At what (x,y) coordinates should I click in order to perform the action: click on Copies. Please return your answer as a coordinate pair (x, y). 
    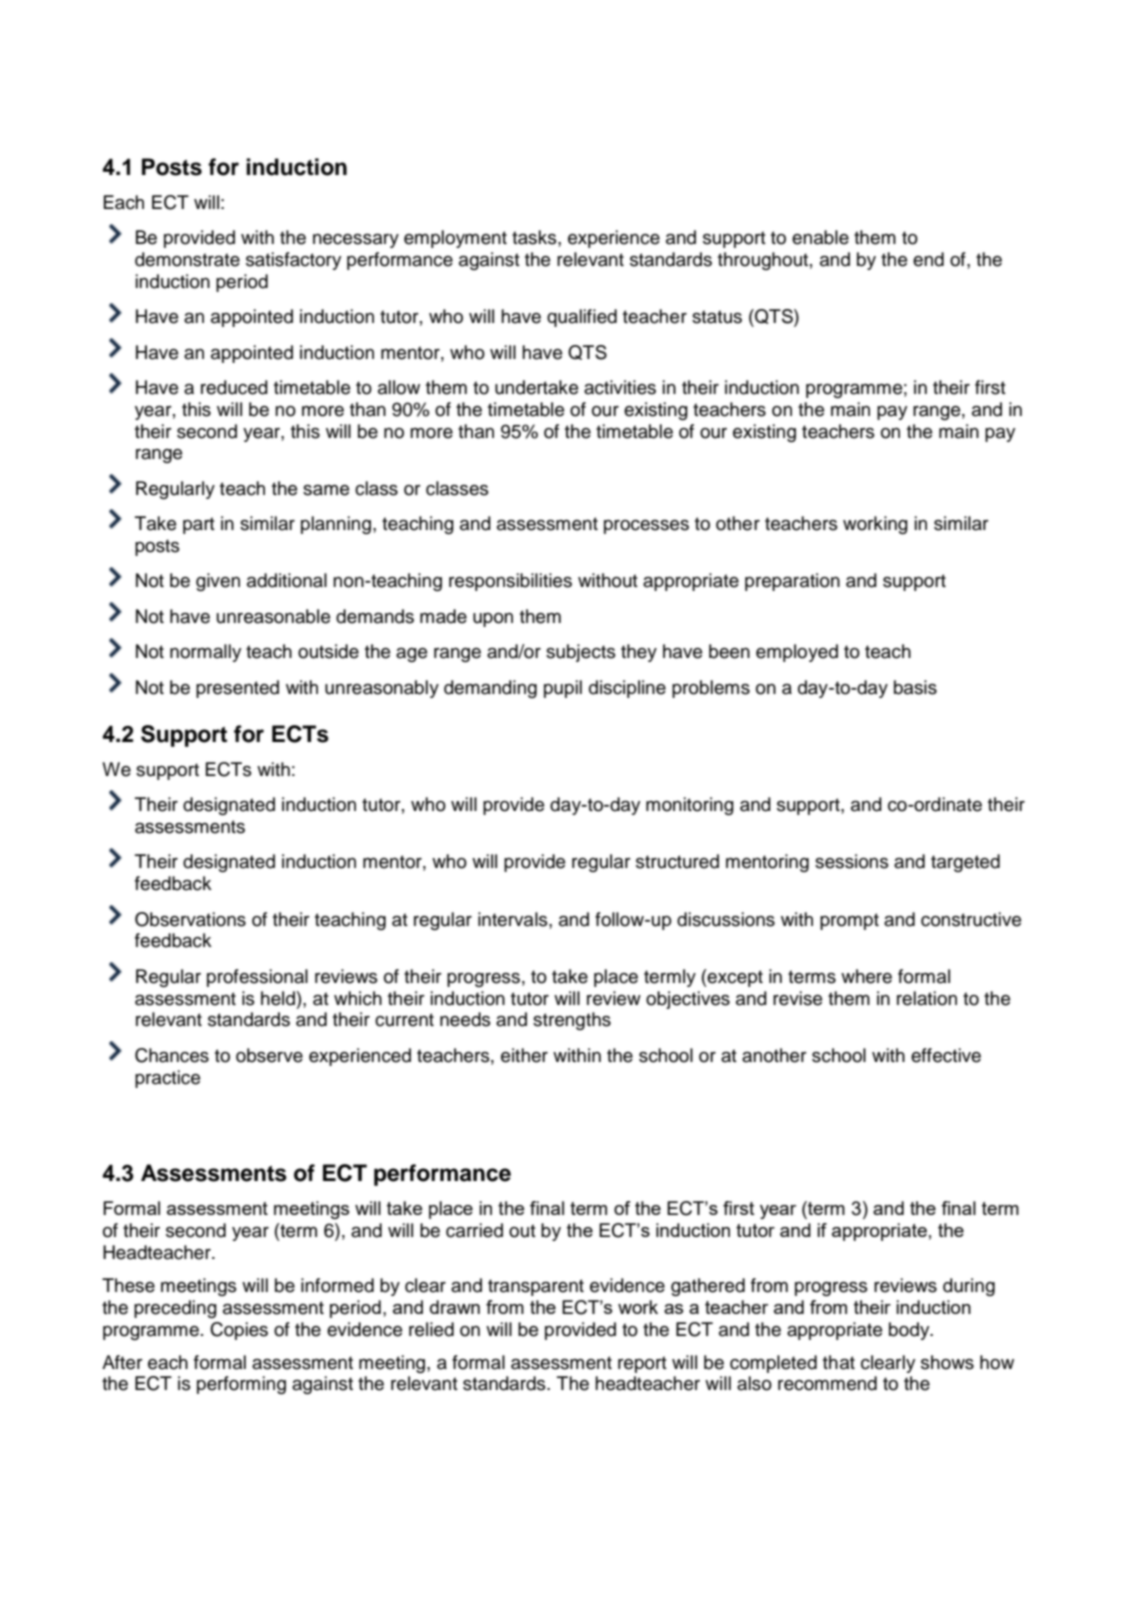
    Looking at the image, I should click on (239, 1331).
